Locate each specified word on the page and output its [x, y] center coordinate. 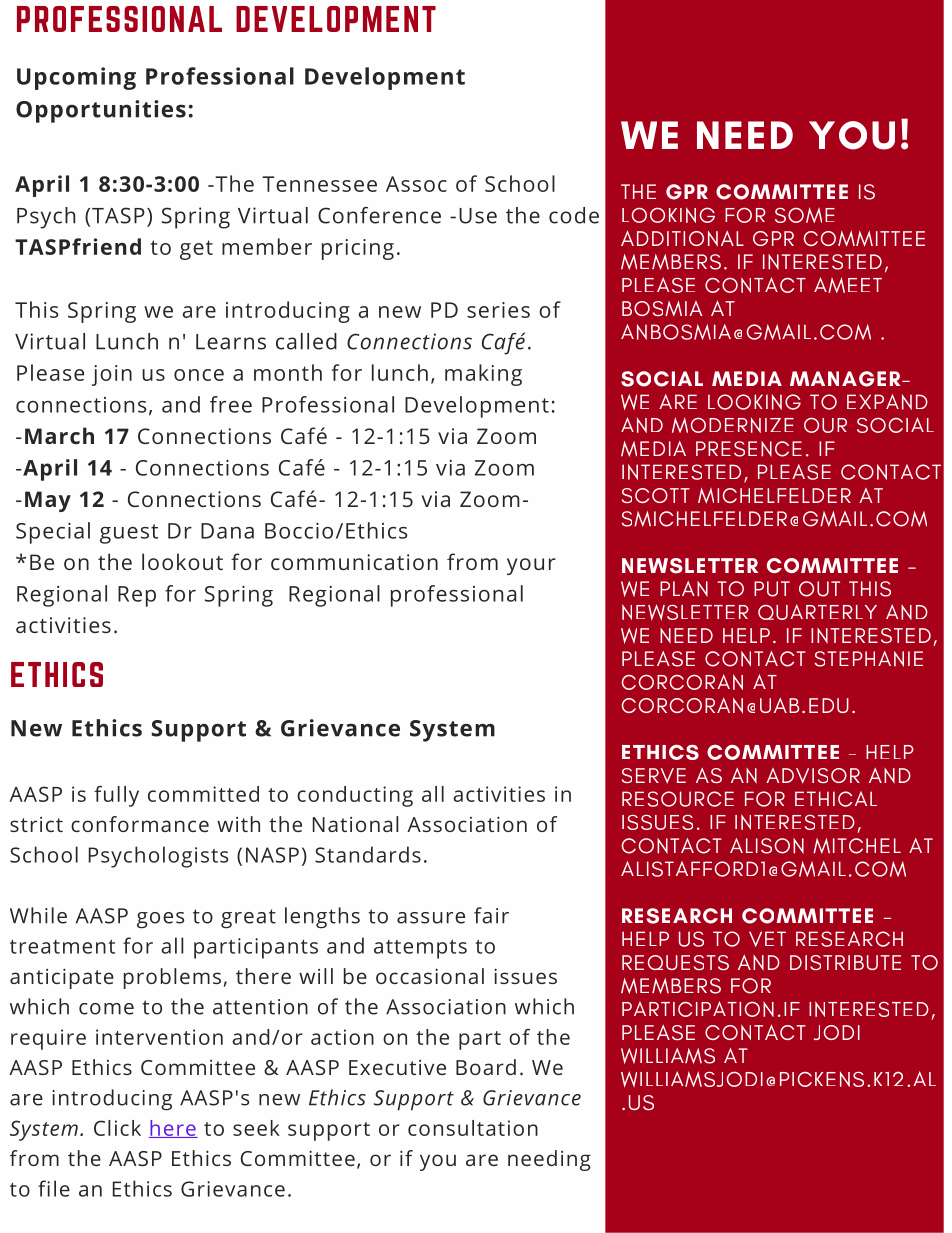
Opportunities [101, 111]
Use [478, 216]
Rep [137, 596]
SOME [805, 215]
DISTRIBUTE [845, 962]
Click [117, 1128]
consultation [473, 1128]
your [531, 566]
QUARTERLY [817, 612]
